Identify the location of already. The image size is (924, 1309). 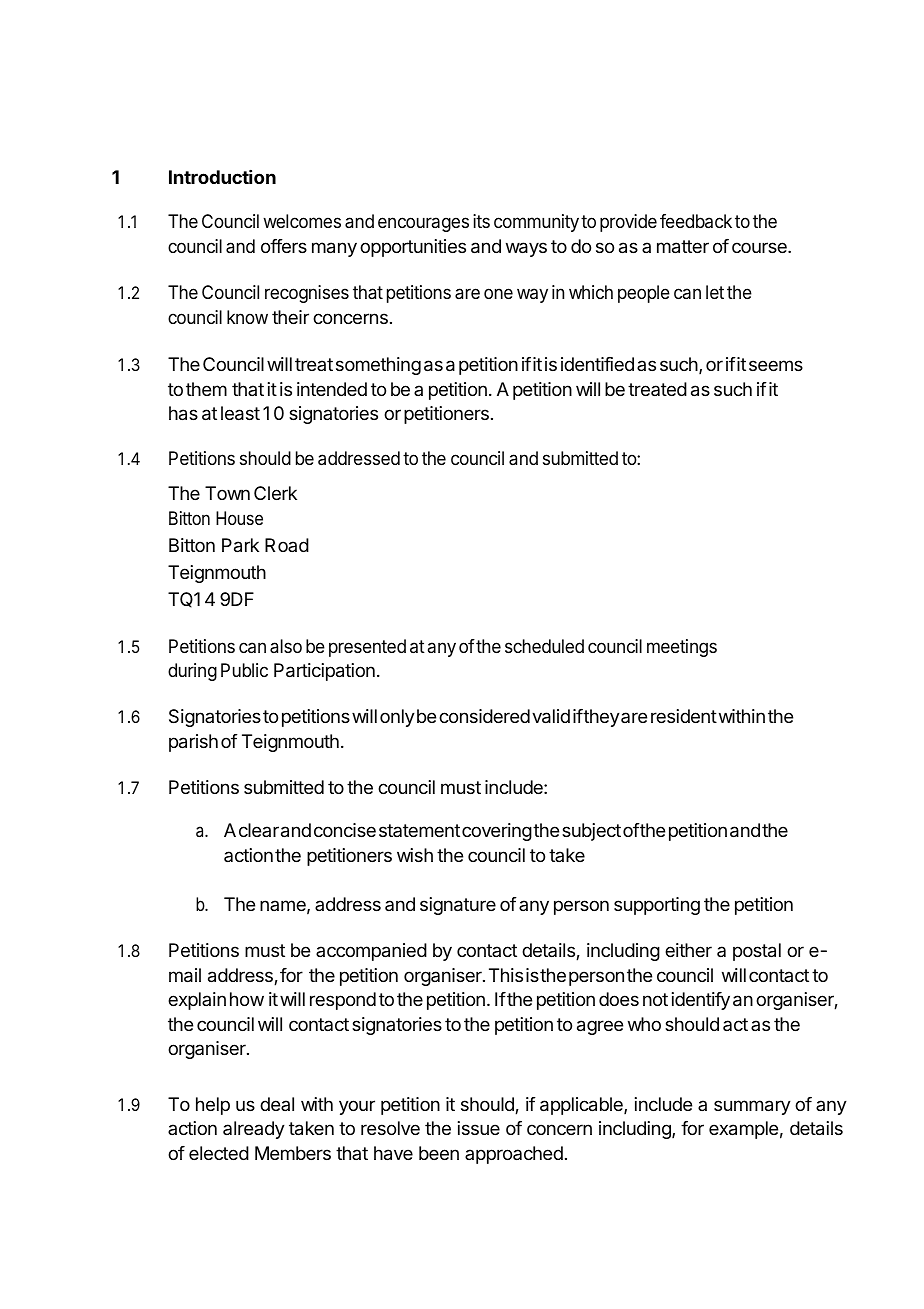
(254, 1130).
